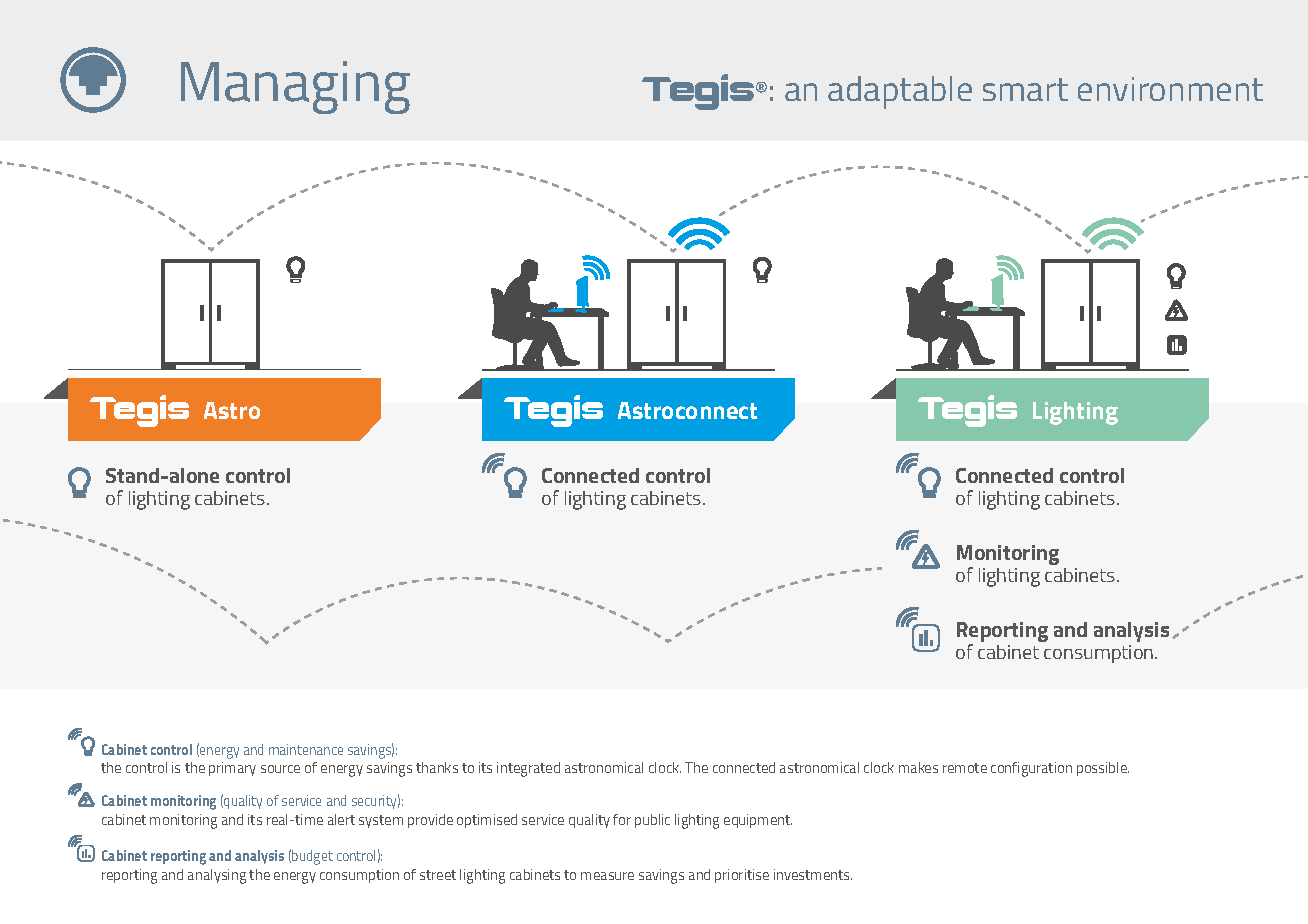  Describe the element at coordinates (528, 769) in the screenshot. I see `integrated` at that location.
